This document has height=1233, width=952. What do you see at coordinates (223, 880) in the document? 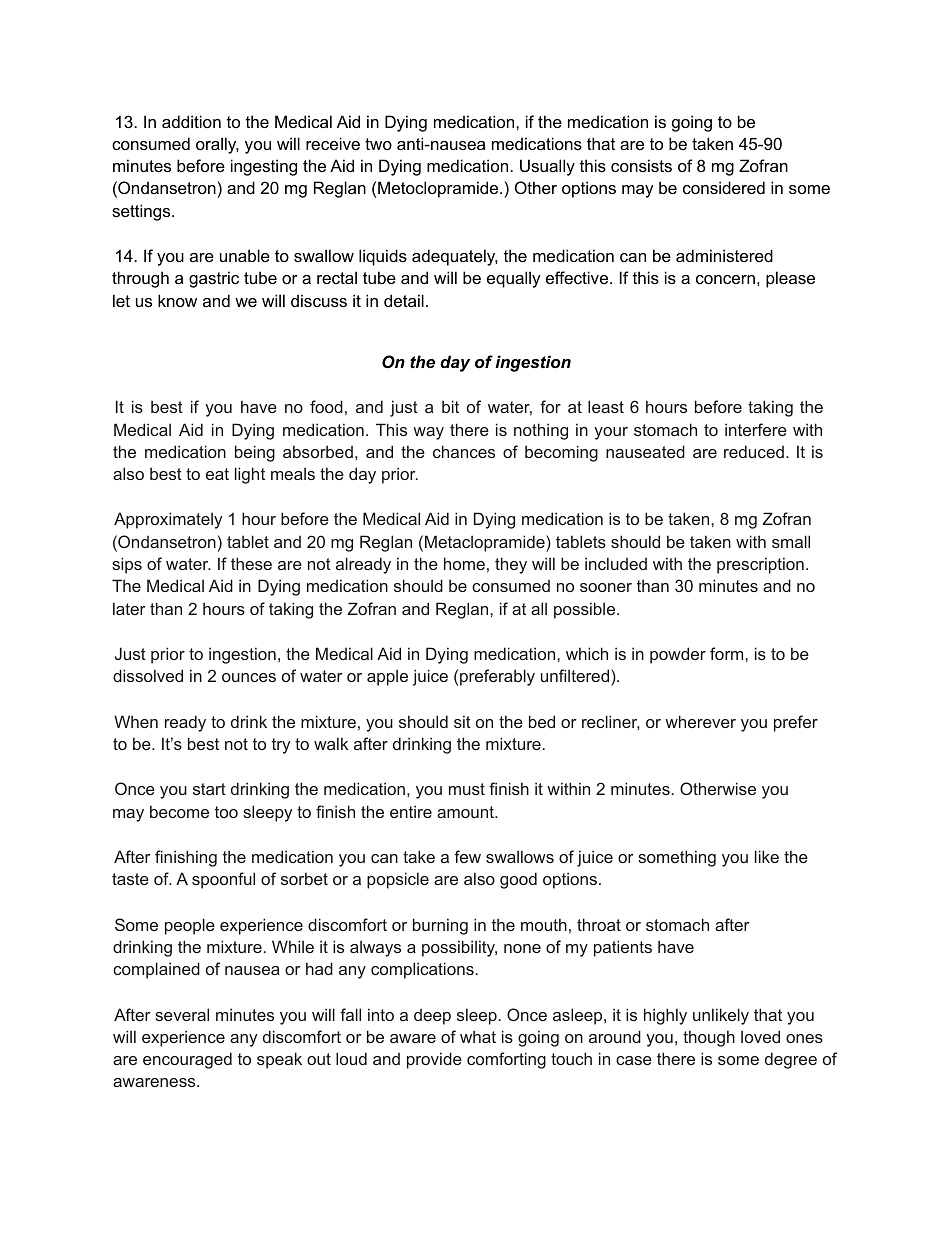
I see `spoonful` at bounding box center [223, 880].
